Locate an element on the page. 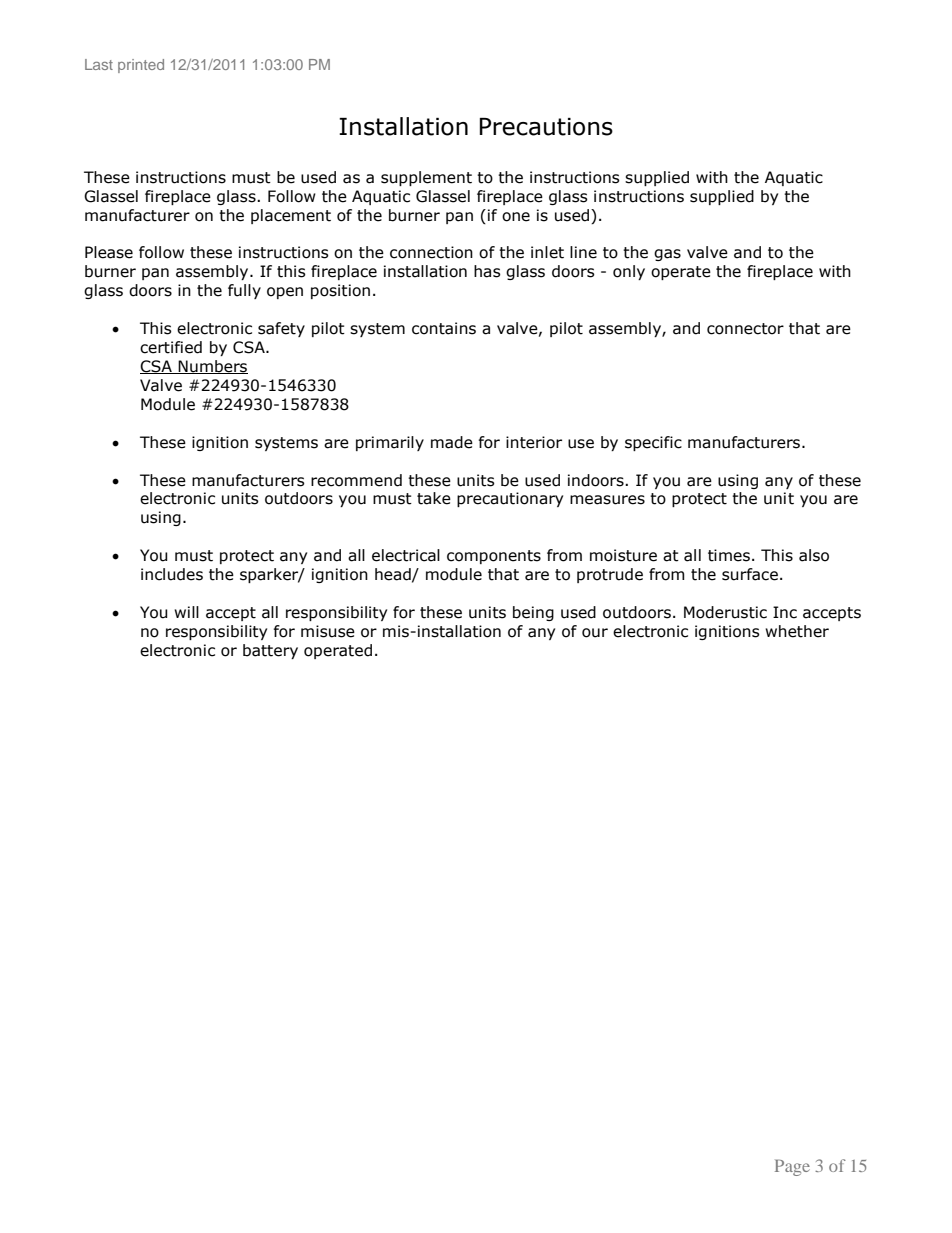 This page has height=1233, width=952. Page is located at coordinates (792, 1167).
